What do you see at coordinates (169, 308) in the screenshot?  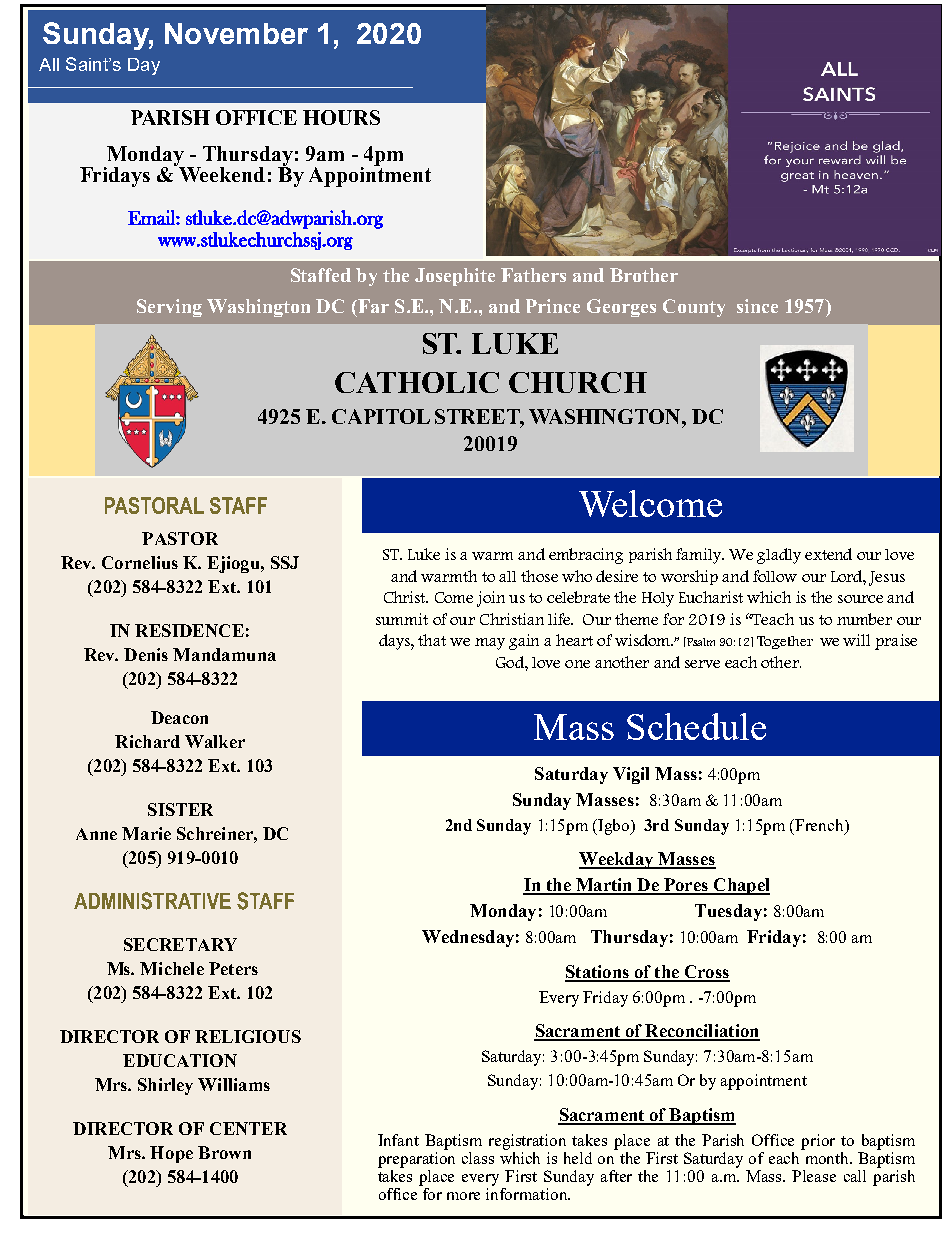 I see `Serving` at bounding box center [169, 308].
